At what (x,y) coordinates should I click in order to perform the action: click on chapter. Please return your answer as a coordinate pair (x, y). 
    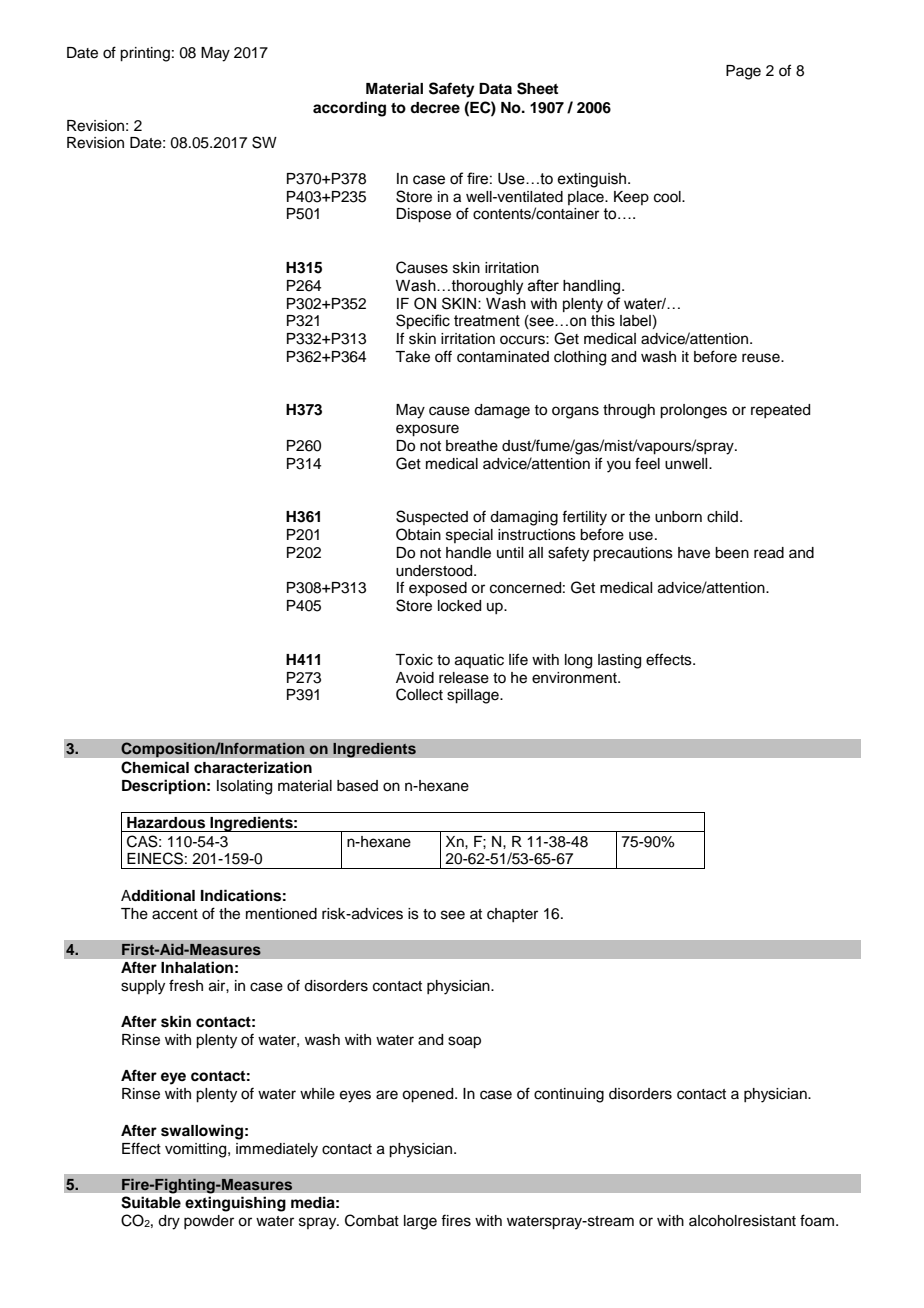
    Looking at the image, I should click on (512, 915).
